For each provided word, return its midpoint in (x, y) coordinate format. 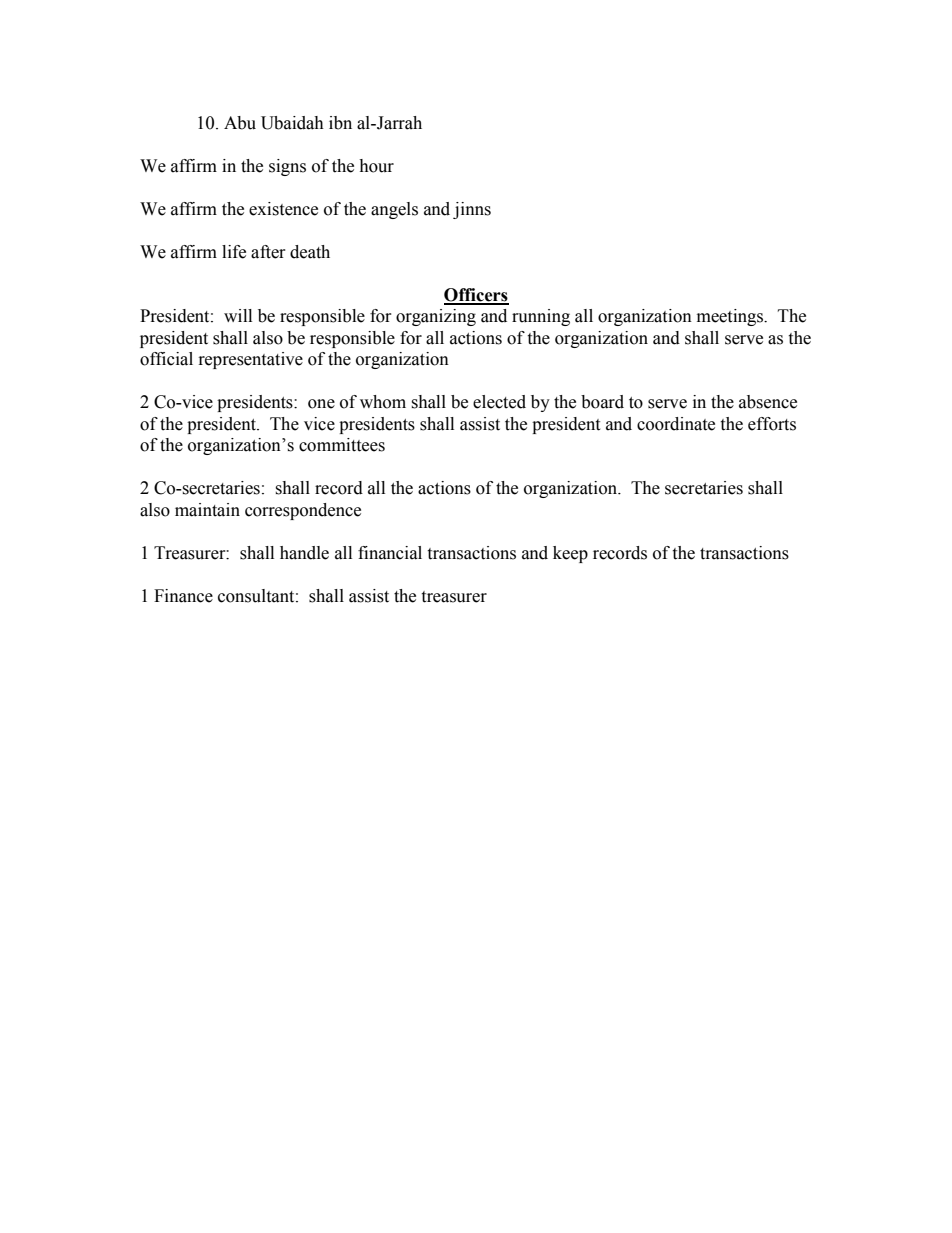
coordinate (676, 424)
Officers (476, 296)
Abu (240, 123)
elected (499, 402)
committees (342, 445)
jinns (472, 210)
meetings (731, 317)
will (238, 315)
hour (376, 166)
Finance (183, 596)
